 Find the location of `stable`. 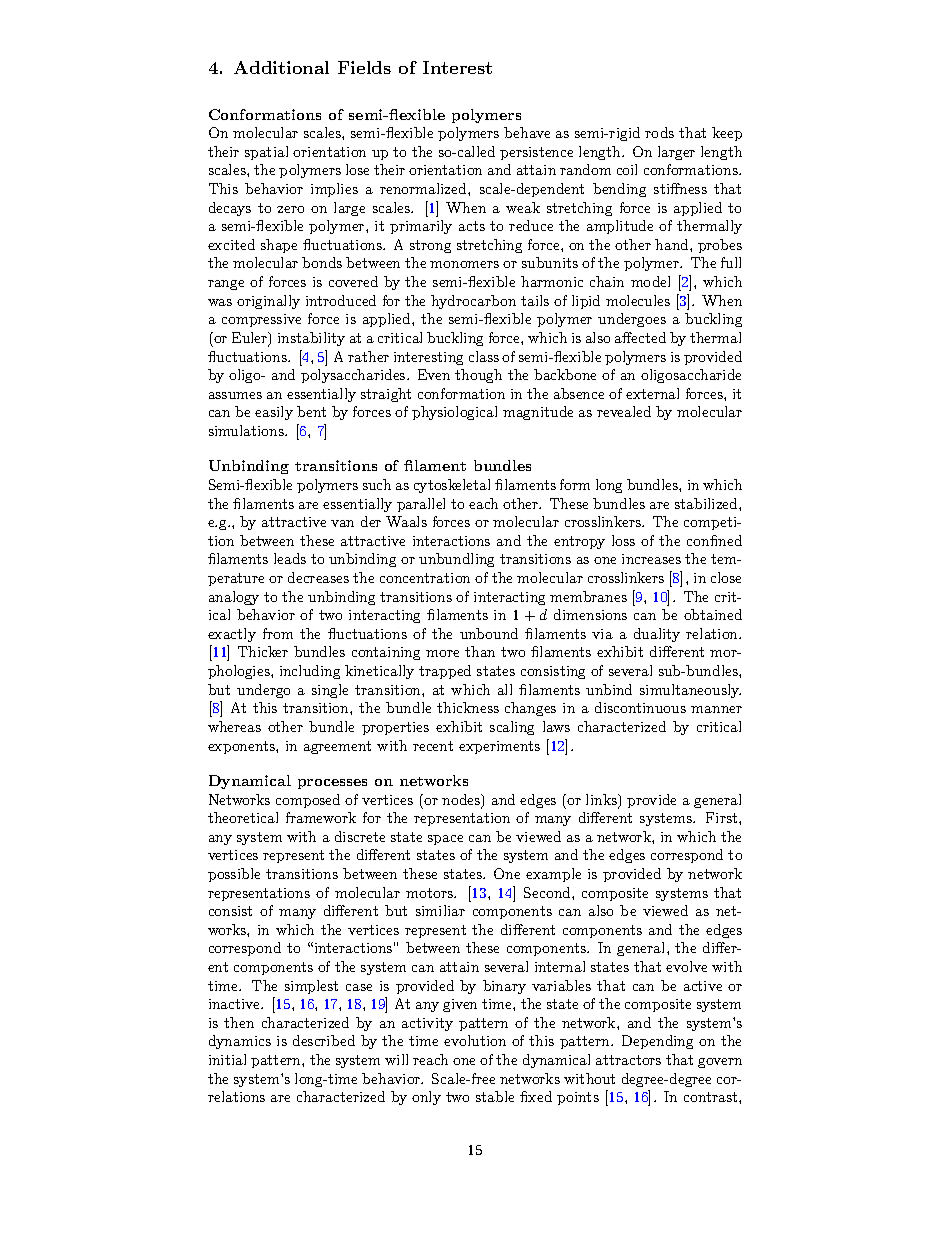

stable is located at coordinates (495, 1096).
